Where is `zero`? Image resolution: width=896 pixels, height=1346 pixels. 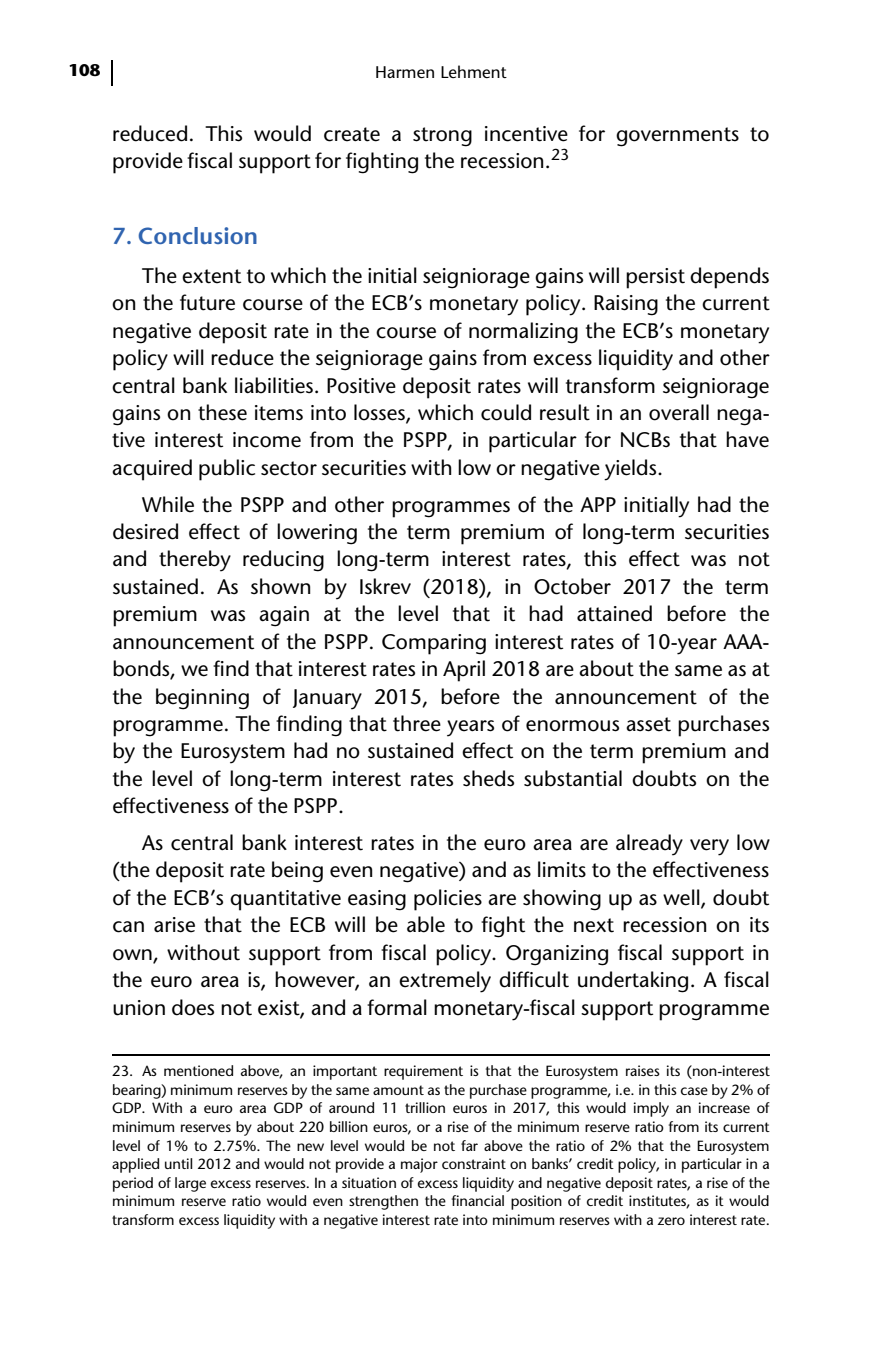 zero is located at coordinates (671, 1221).
